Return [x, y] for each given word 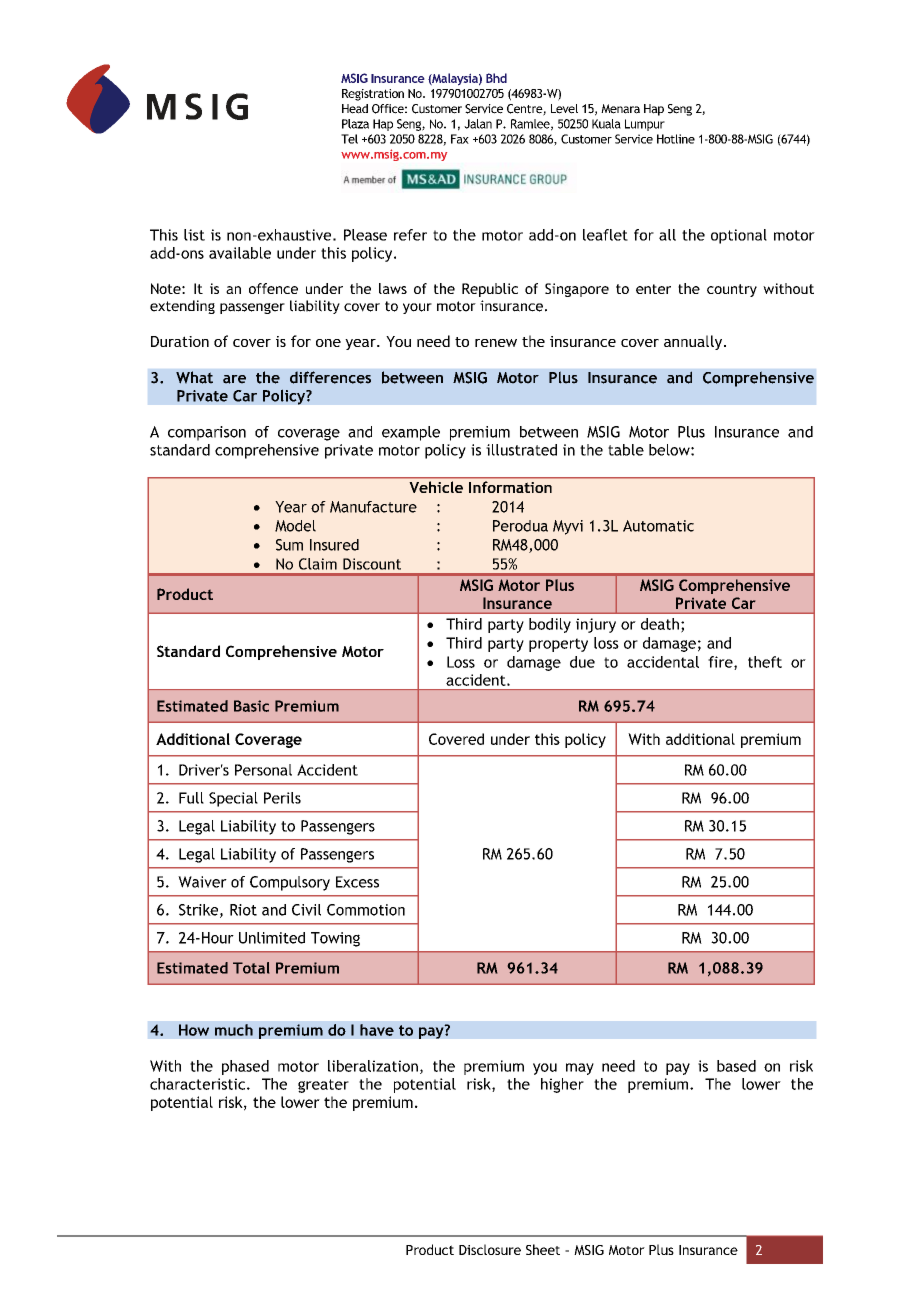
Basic [251, 706]
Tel [349, 139]
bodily [550, 625]
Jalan [478, 124]
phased [245, 1067]
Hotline [676, 139]
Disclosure [490, 1249]
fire [721, 663]
